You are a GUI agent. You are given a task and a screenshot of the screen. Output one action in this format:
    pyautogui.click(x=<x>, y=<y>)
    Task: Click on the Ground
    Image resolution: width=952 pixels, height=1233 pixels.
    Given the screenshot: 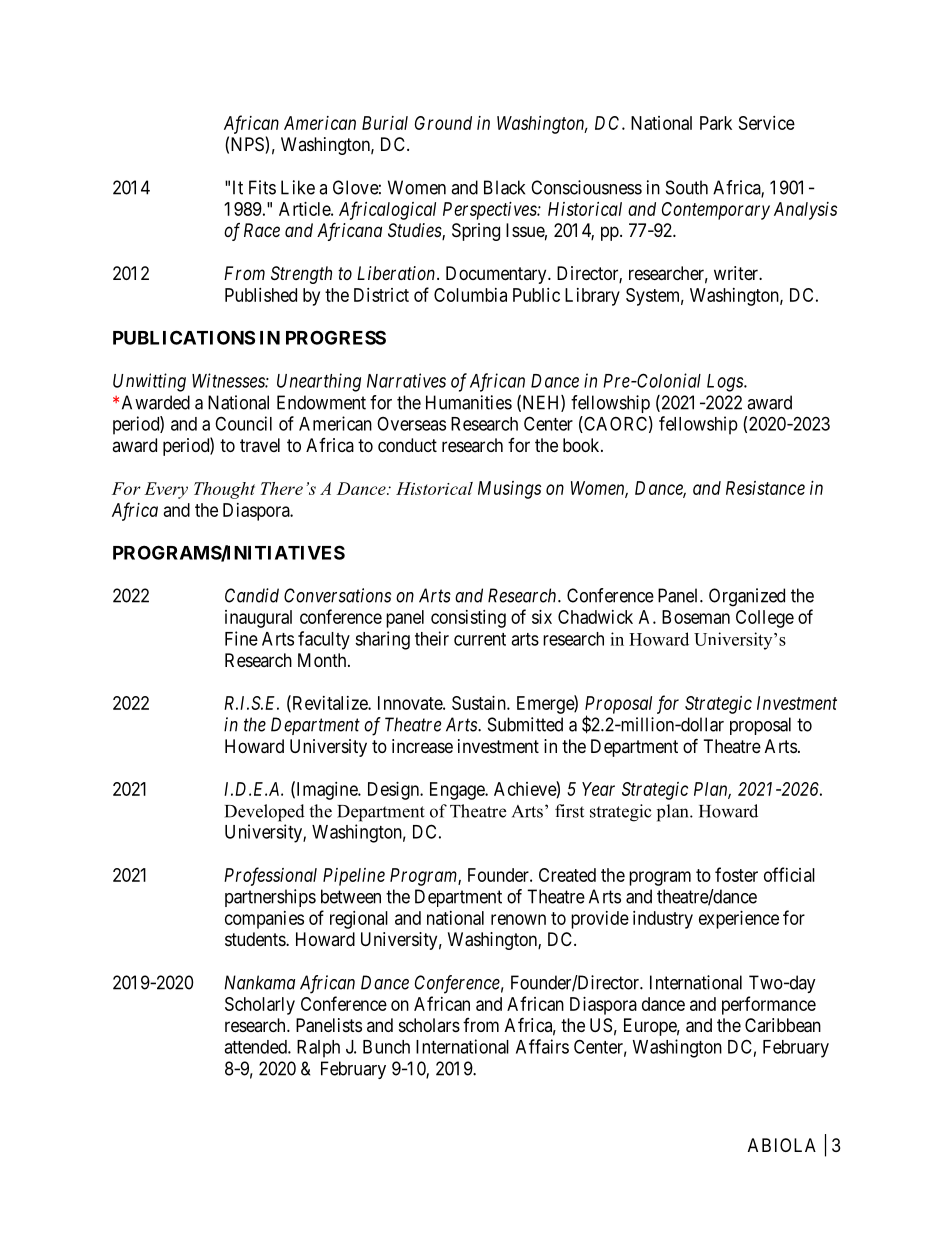 What is the action you would take?
    pyautogui.click(x=443, y=123)
